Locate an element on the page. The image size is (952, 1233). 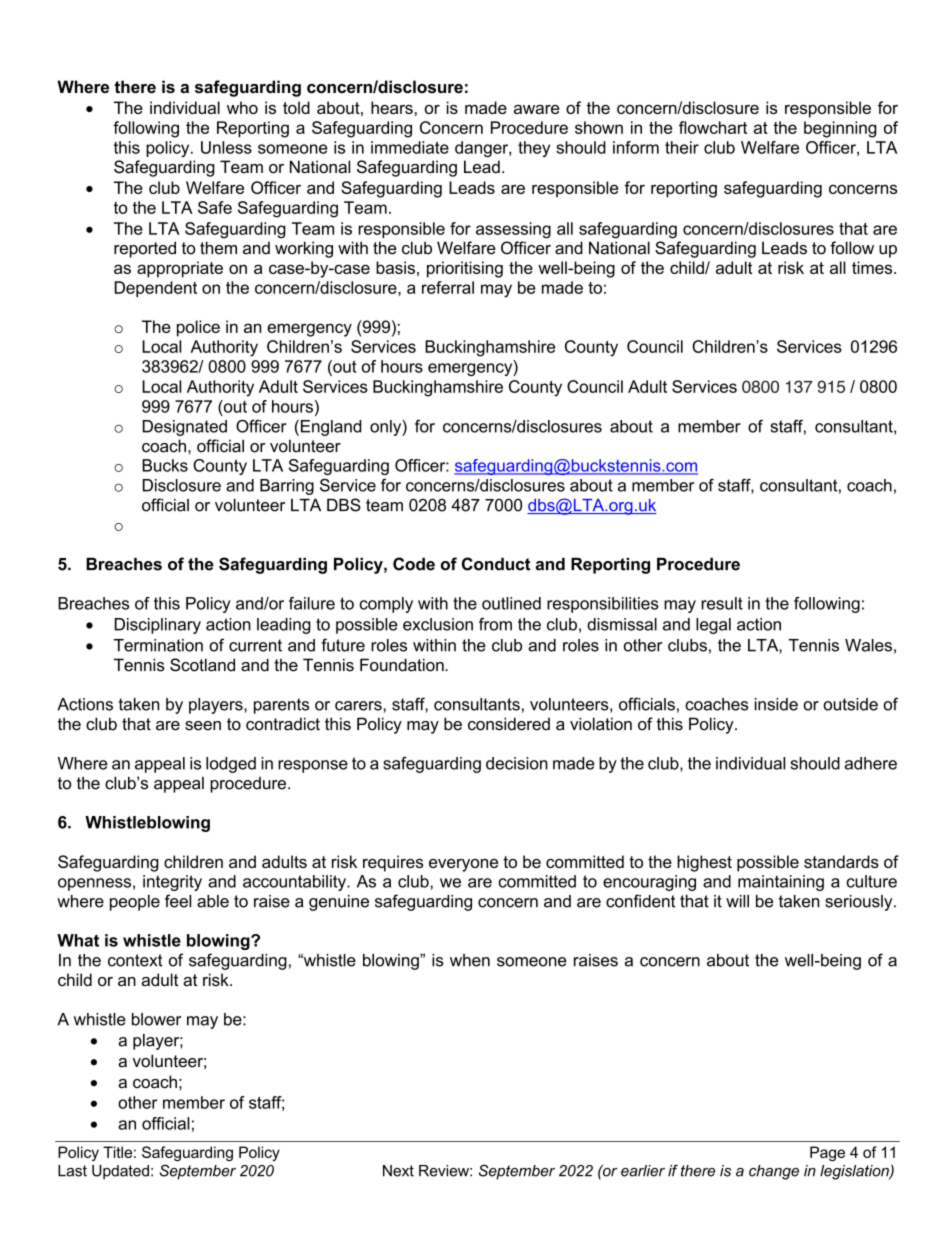
maintaining is located at coordinates (781, 883).
